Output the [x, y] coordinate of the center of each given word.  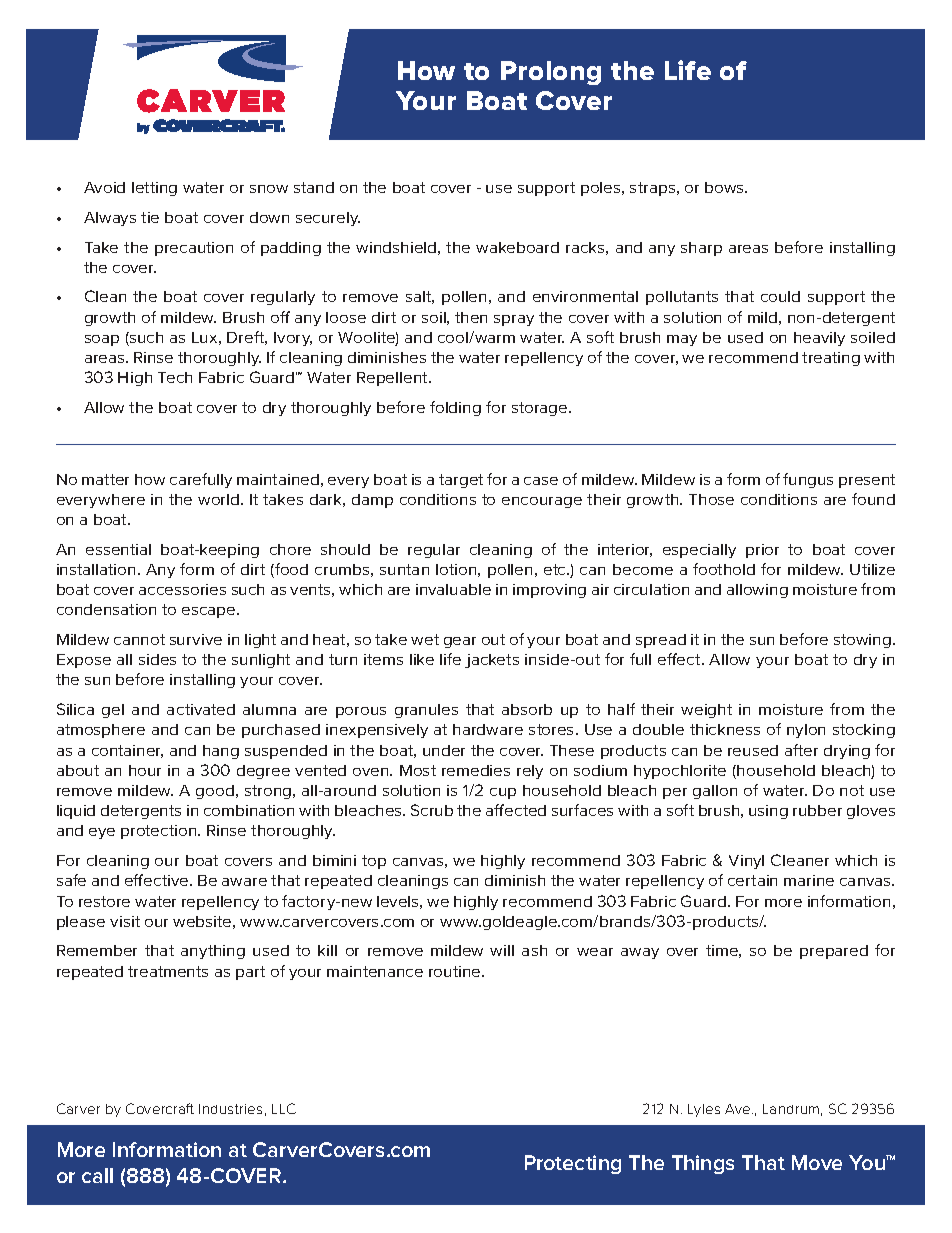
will [502, 950]
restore [104, 901]
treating [831, 359]
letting [154, 189]
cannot [139, 639]
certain [752, 880]
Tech [175, 377]
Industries [230, 1109]
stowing [862, 641]
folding [455, 408]
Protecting [573, 1164]
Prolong [551, 73]
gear [460, 642]
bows [725, 187]
